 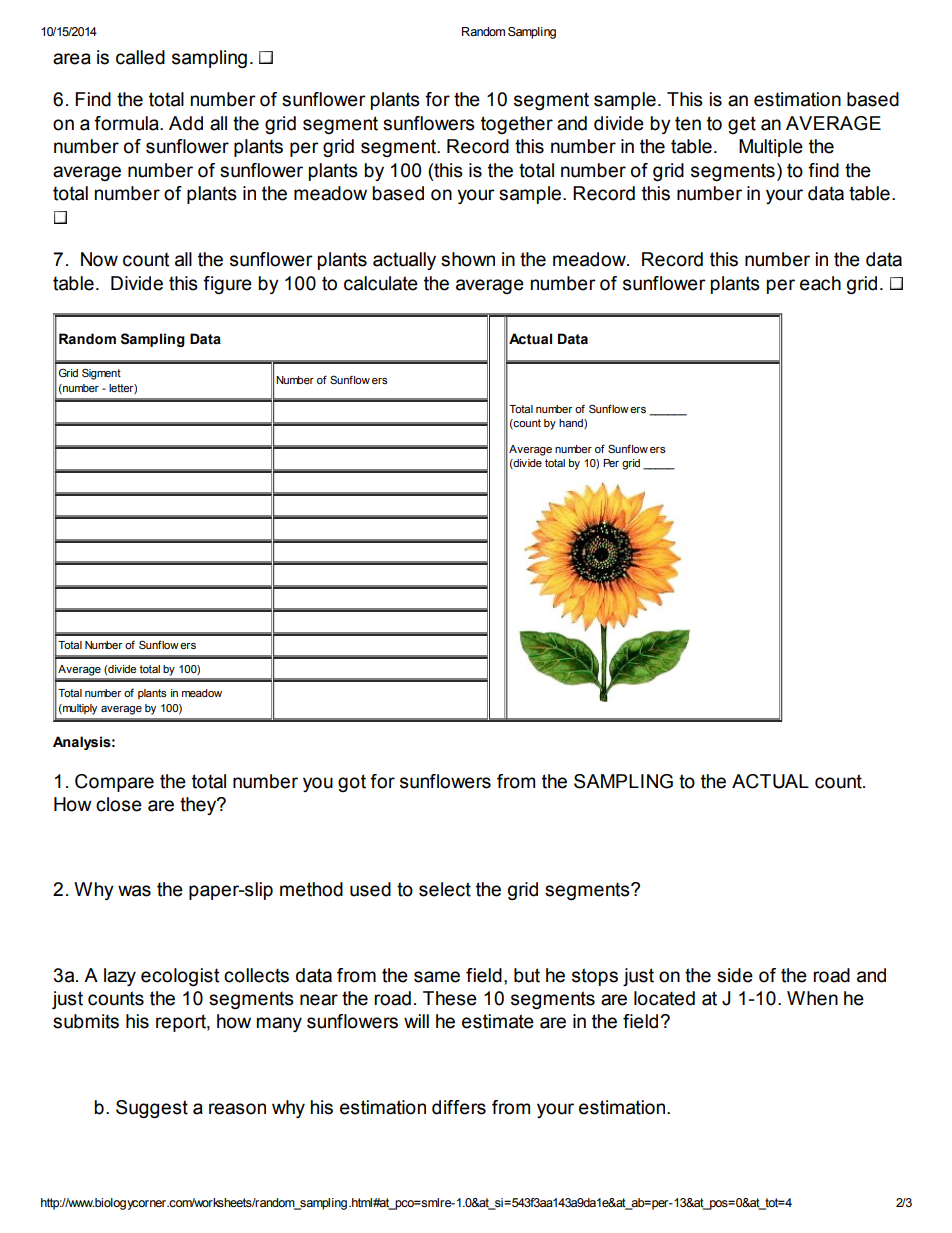 I want to click on Suggest, so click(x=152, y=1109).
